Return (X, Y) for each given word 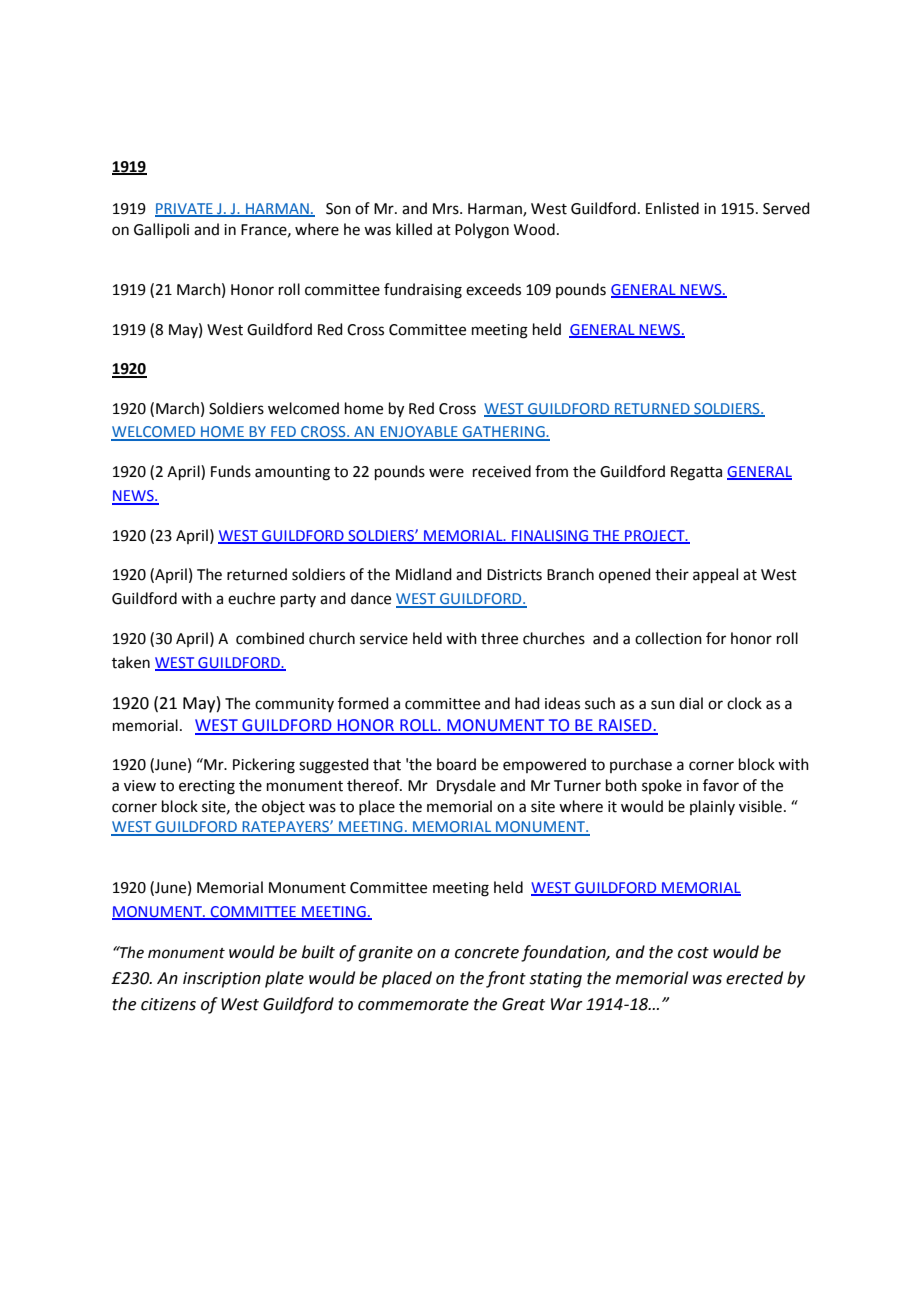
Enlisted (672, 208)
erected (754, 978)
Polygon (482, 231)
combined (270, 638)
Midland (424, 574)
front (506, 979)
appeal (715, 575)
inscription (222, 980)
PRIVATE (185, 209)
